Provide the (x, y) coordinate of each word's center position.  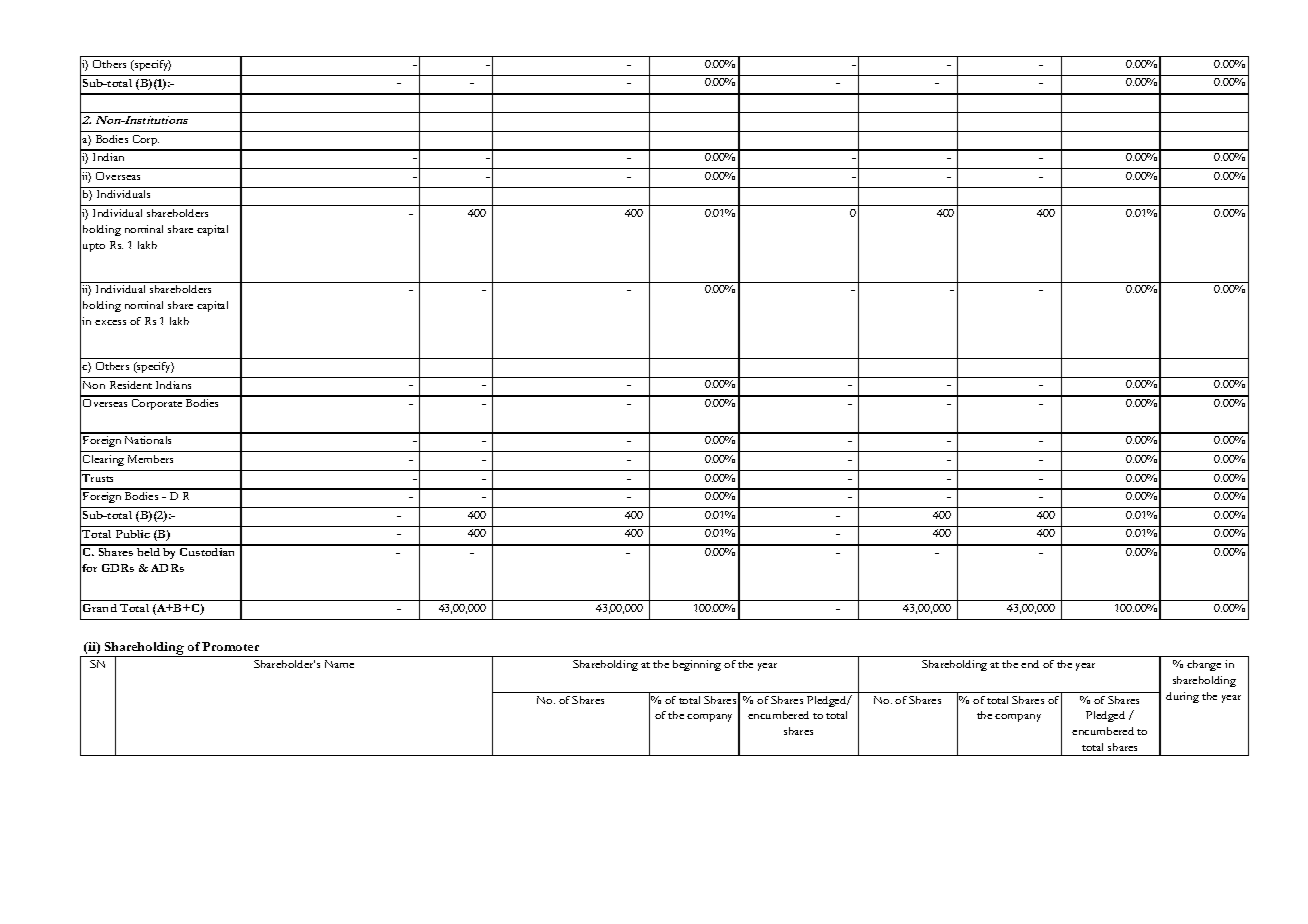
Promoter (230, 646)
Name (339, 664)
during (1182, 697)
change (1204, 665)
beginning (697, 665)
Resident (131, 385)
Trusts (97, 478)
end (1030, 664)
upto (94, 247)
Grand (100, 608)
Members (150, 459)
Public (133, 534)
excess (110, 322)
